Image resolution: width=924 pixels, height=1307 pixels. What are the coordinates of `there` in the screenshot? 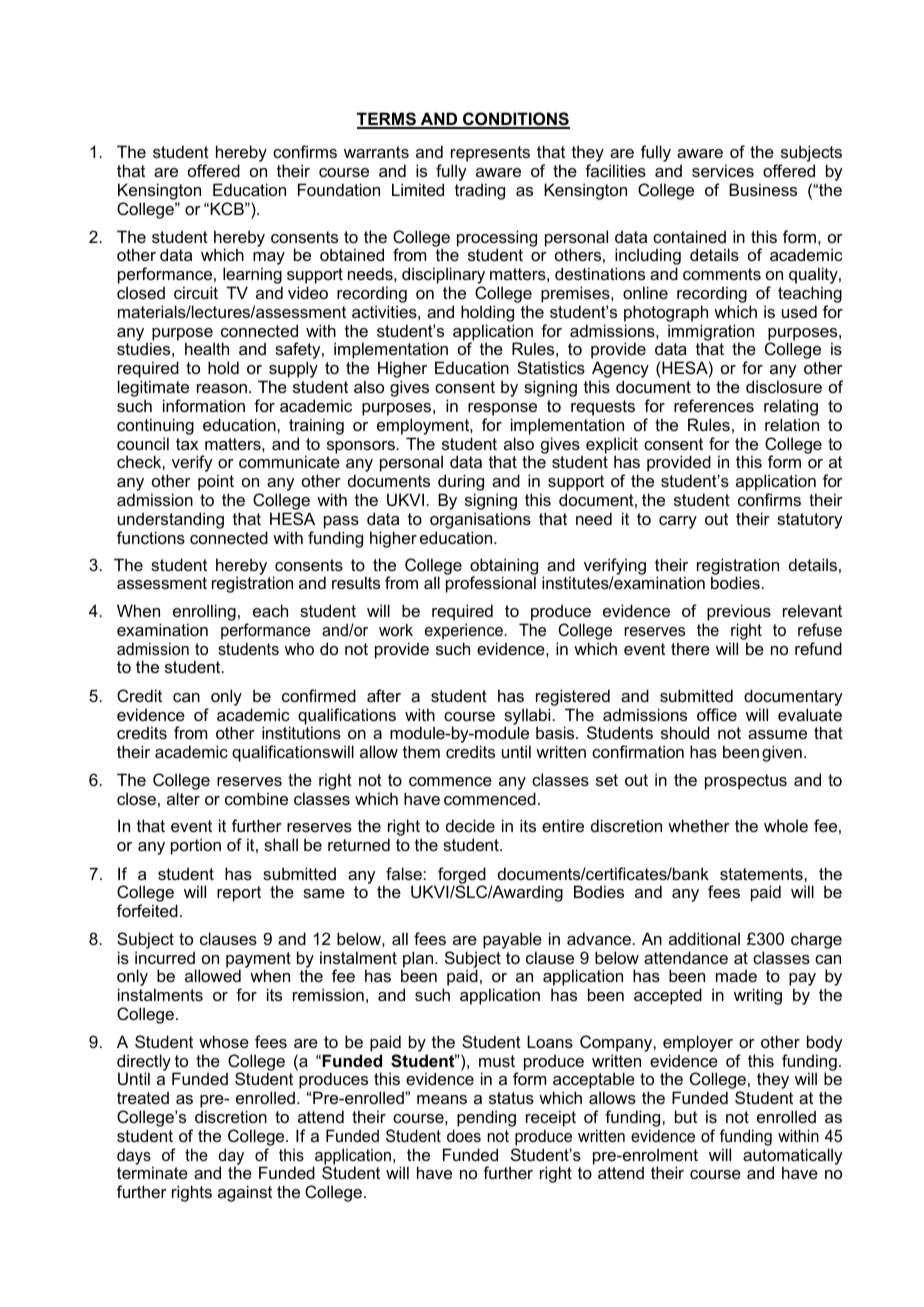 It's located at (690, 648).
